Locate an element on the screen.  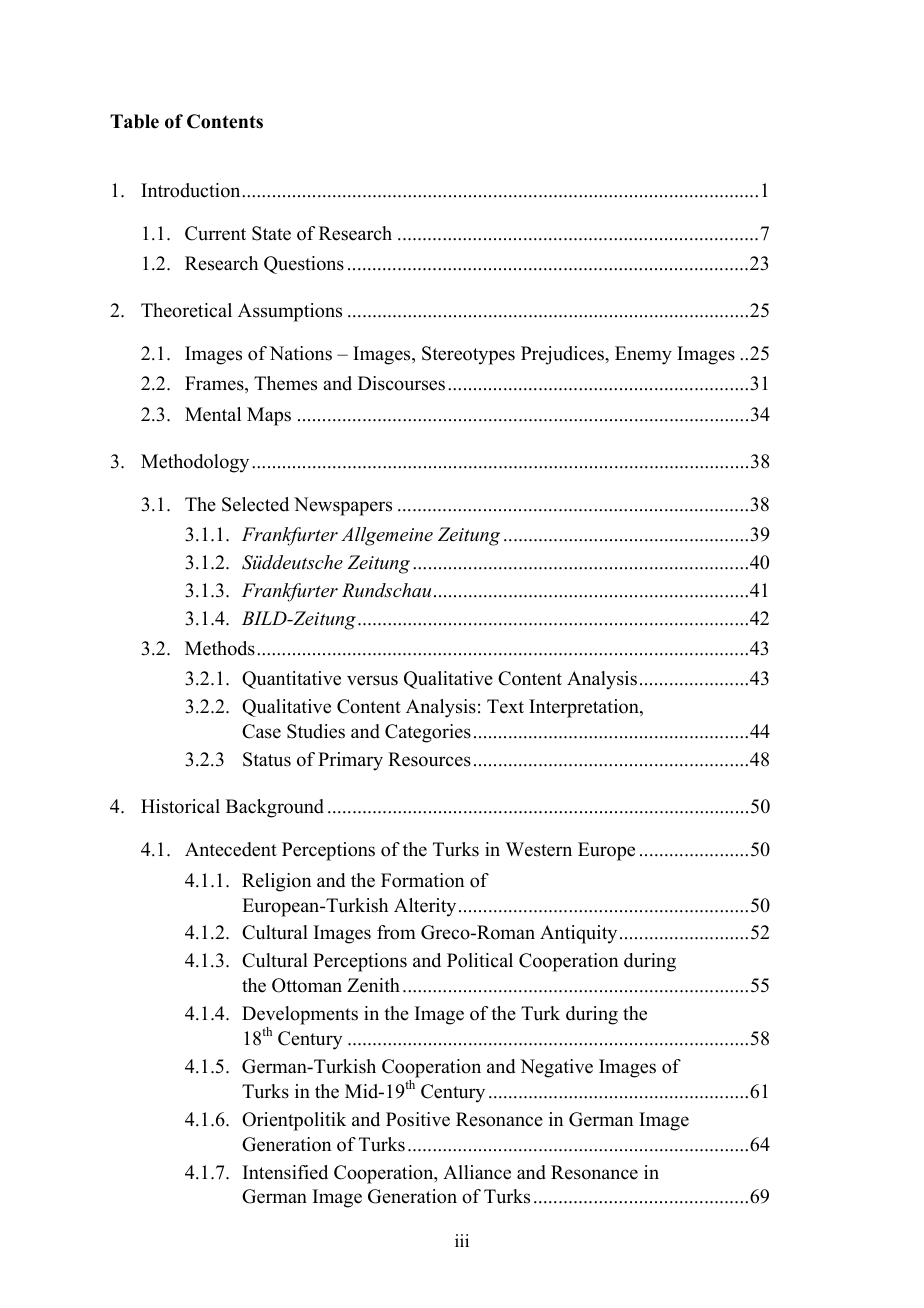
Interpretation is located at coordinates (585, 708).
